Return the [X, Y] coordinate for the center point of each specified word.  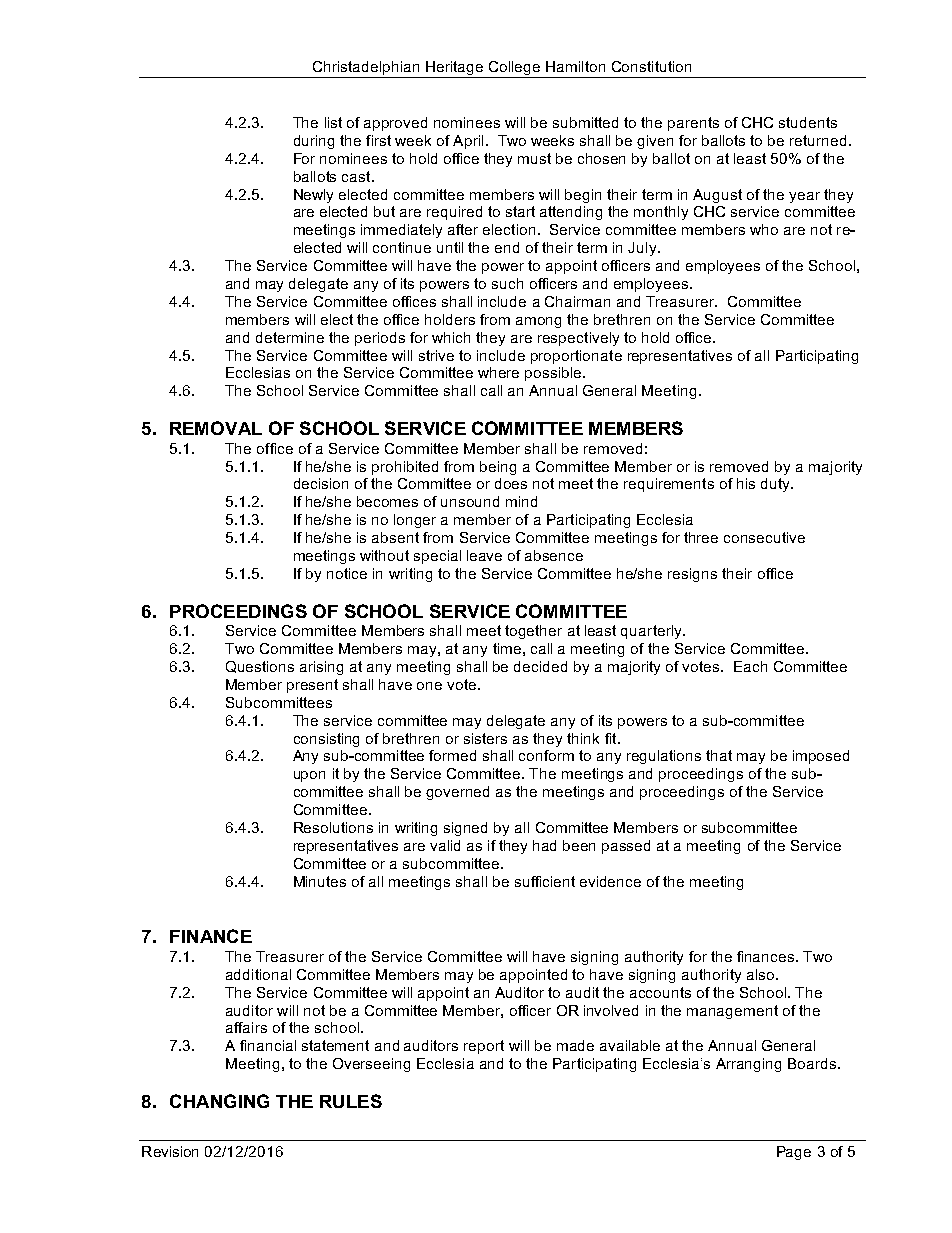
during [314, 142]
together [533, 632]
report [484, 1047]
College [514, 69]
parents [693, 124]
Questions [260, 667]
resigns [692, 575]
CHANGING [219, 1101]
